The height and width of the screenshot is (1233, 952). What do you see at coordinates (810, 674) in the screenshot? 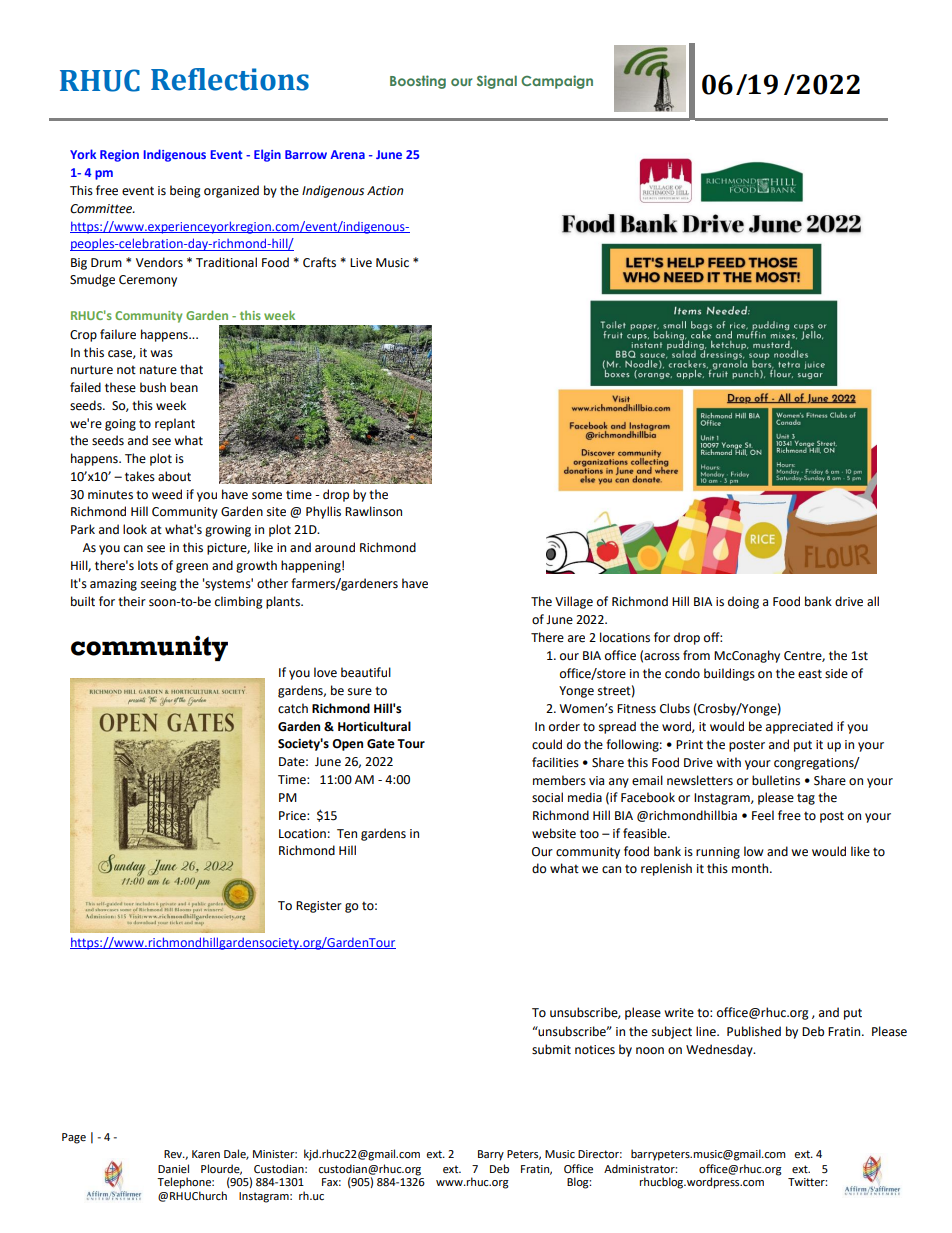
I see `east` at bounding box center [810, 674].
